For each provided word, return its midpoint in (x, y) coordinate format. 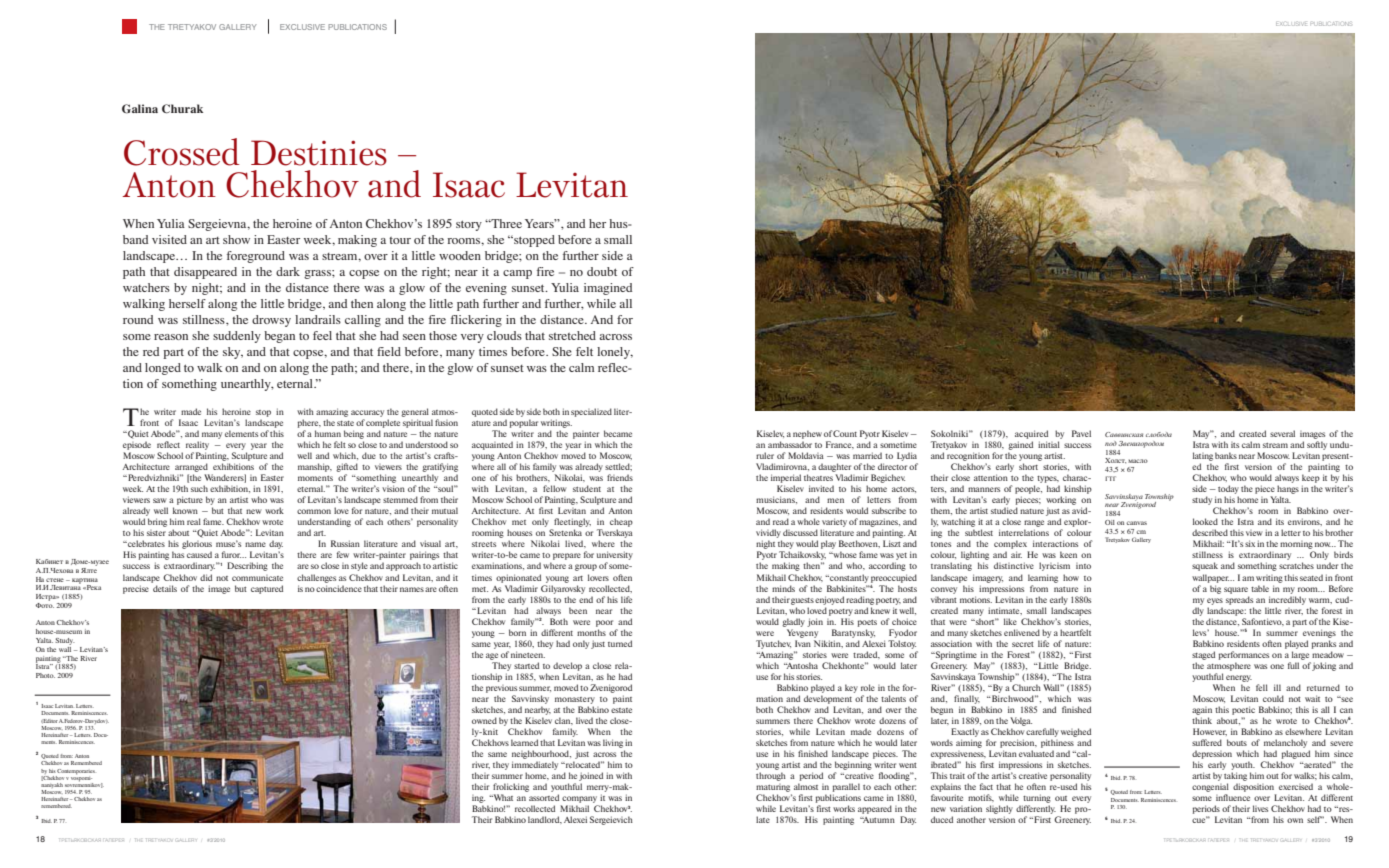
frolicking (511, 787)
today (1228, 489)
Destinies (319, 153)
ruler (765, 455)
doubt (602, 271)
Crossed (182, 152)
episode (137, 445)
